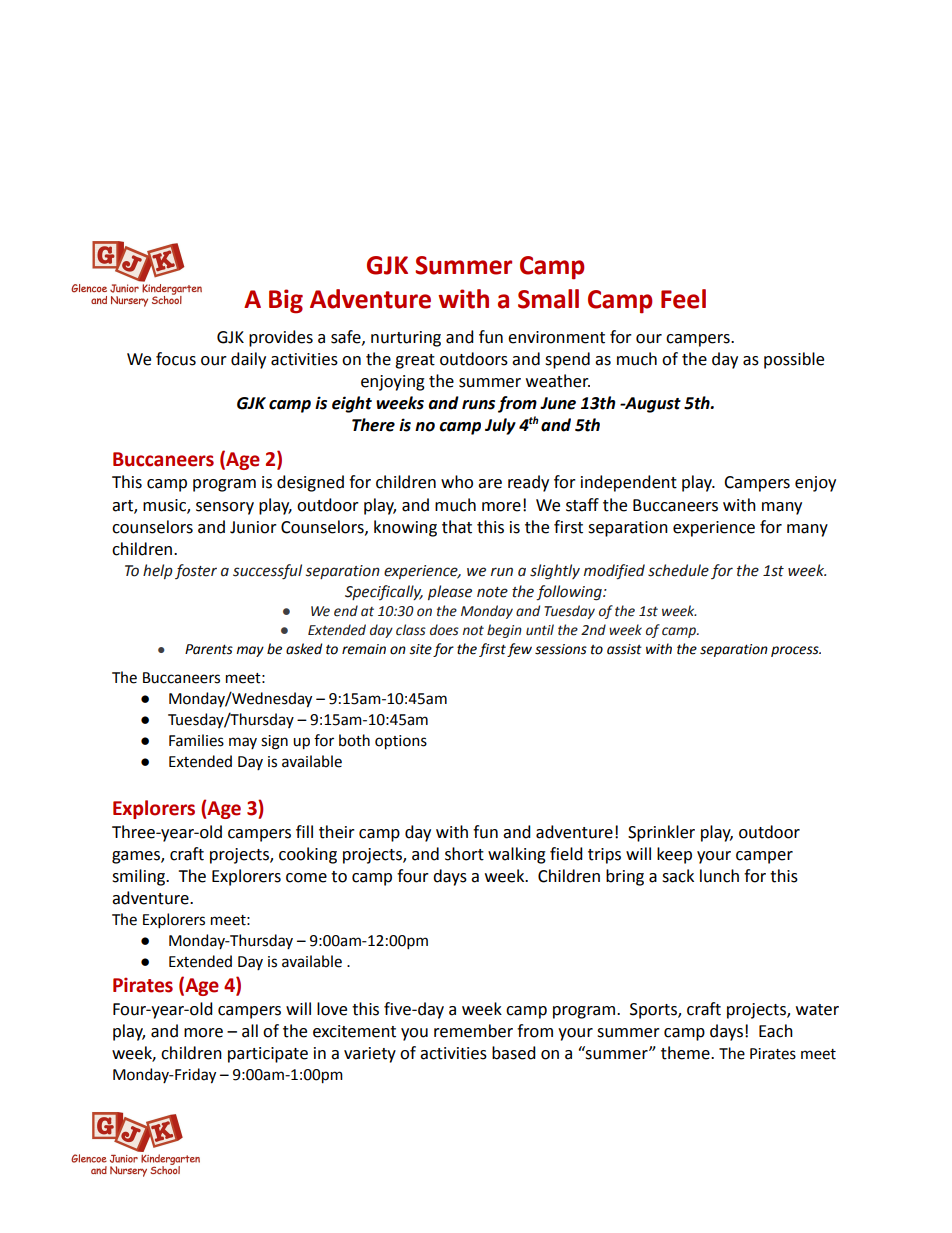  Describe the element at coordinates (796, 651) in the document. I see `process` at that location.
